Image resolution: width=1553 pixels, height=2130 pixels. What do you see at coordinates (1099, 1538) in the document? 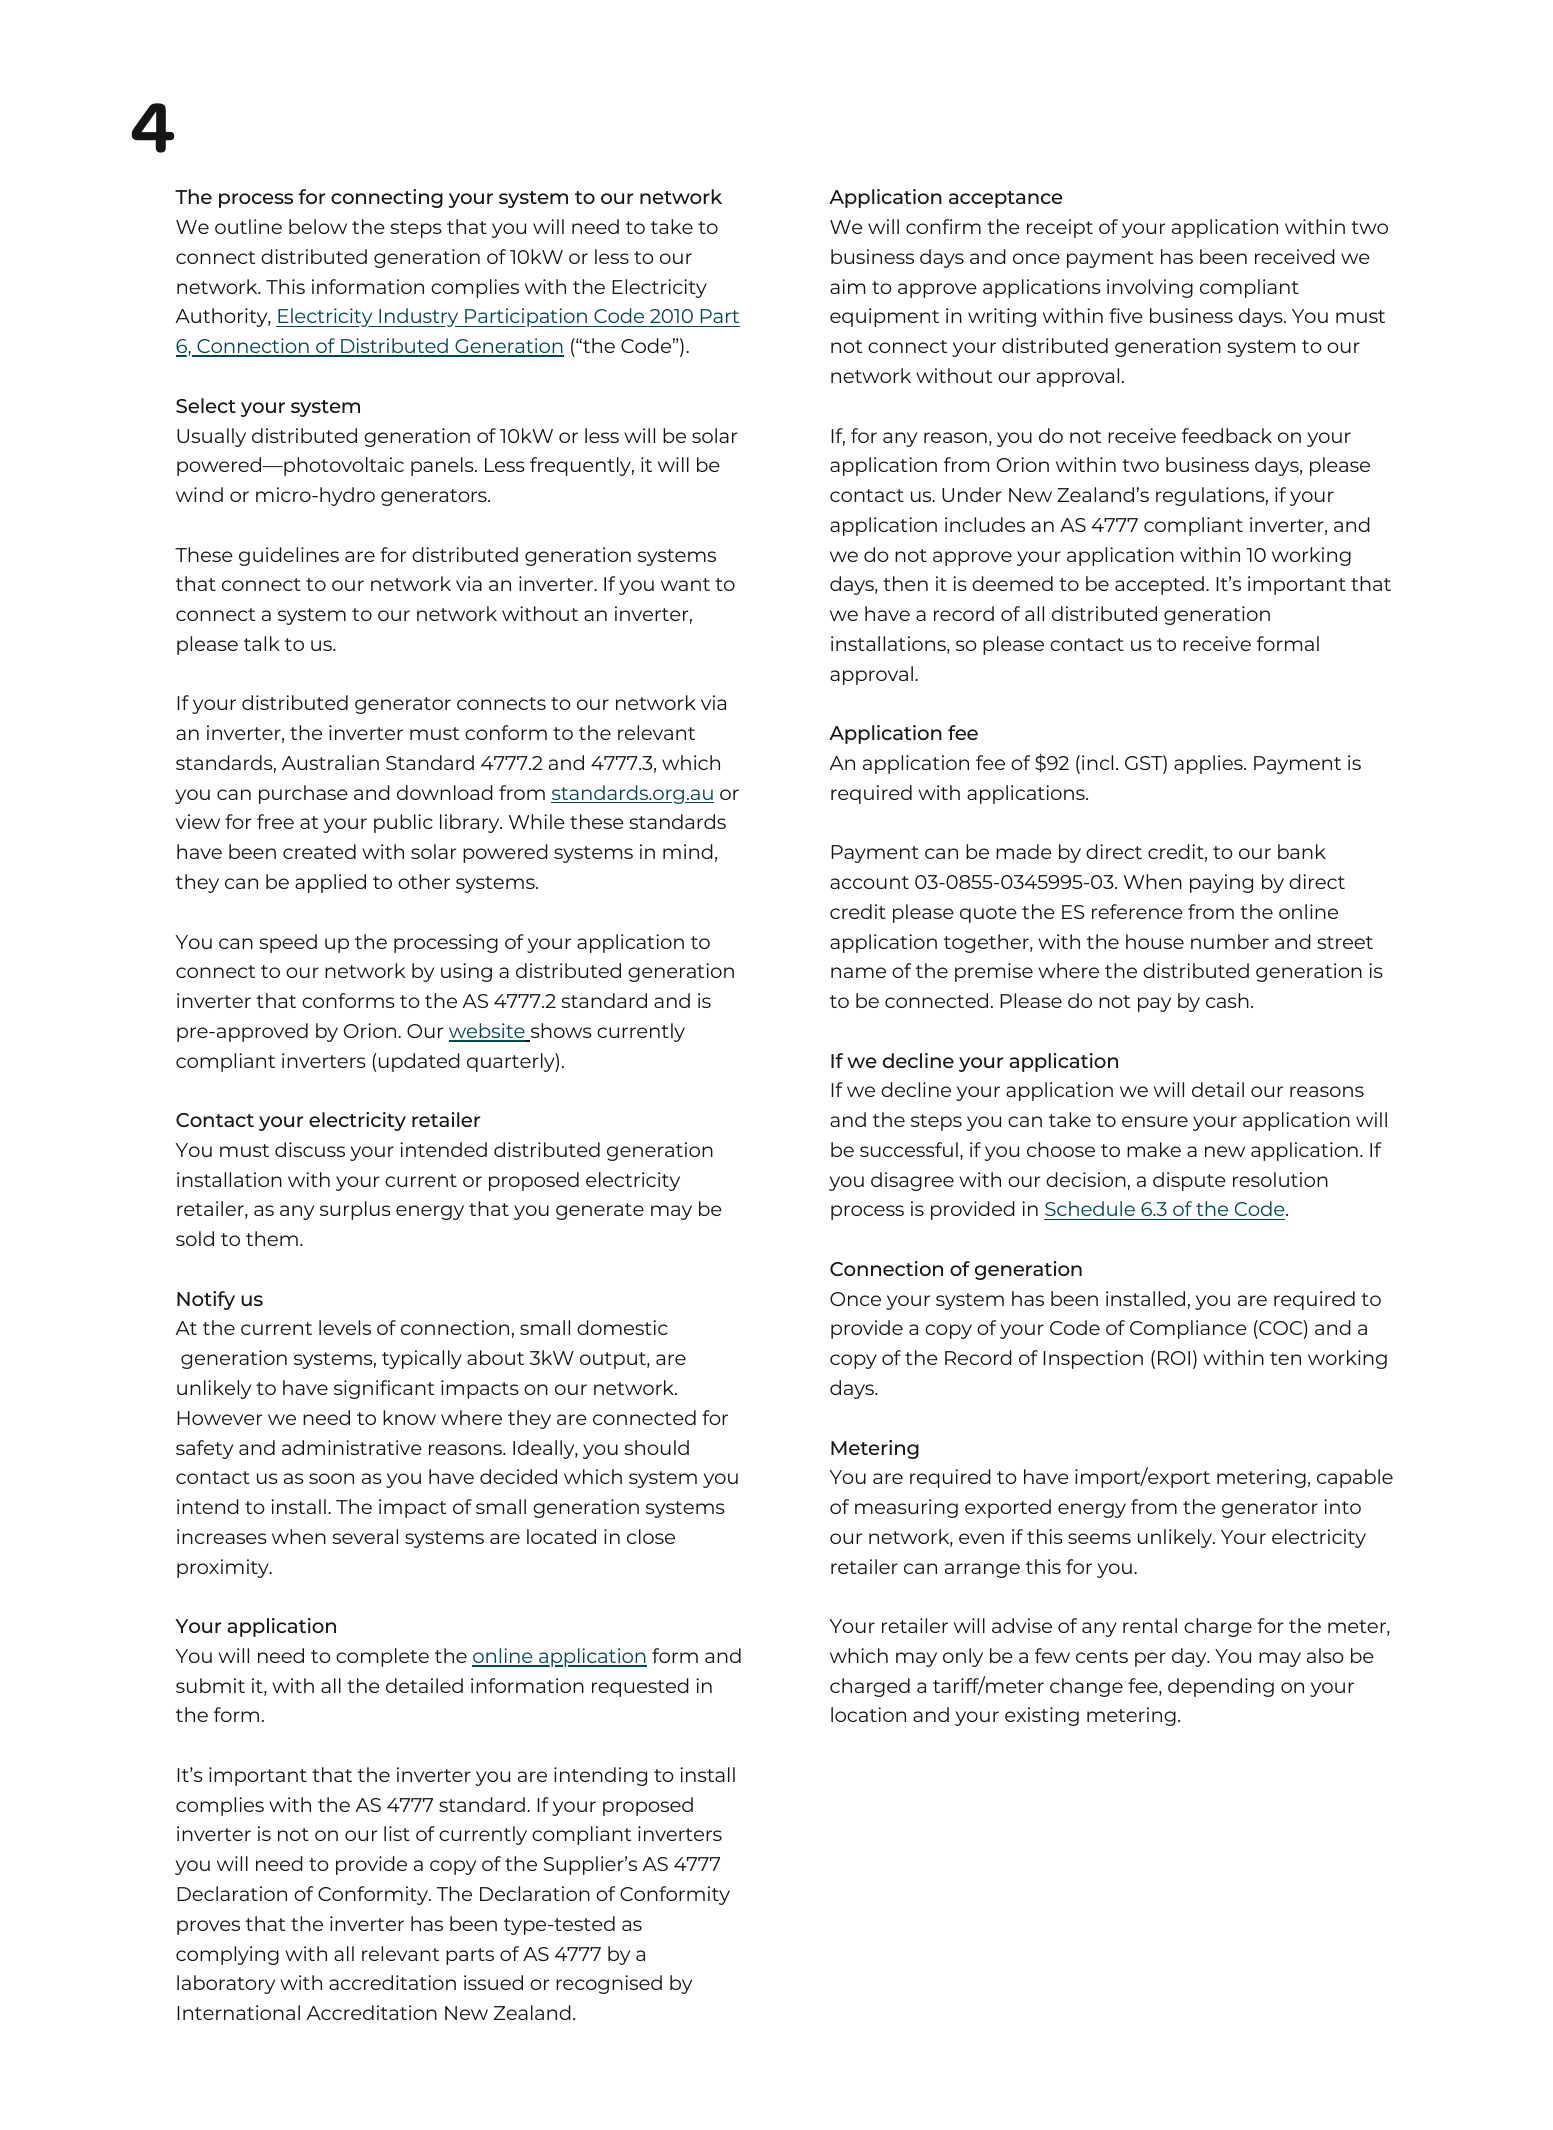
I see `seems` at bounding box center [1099, 1538].
